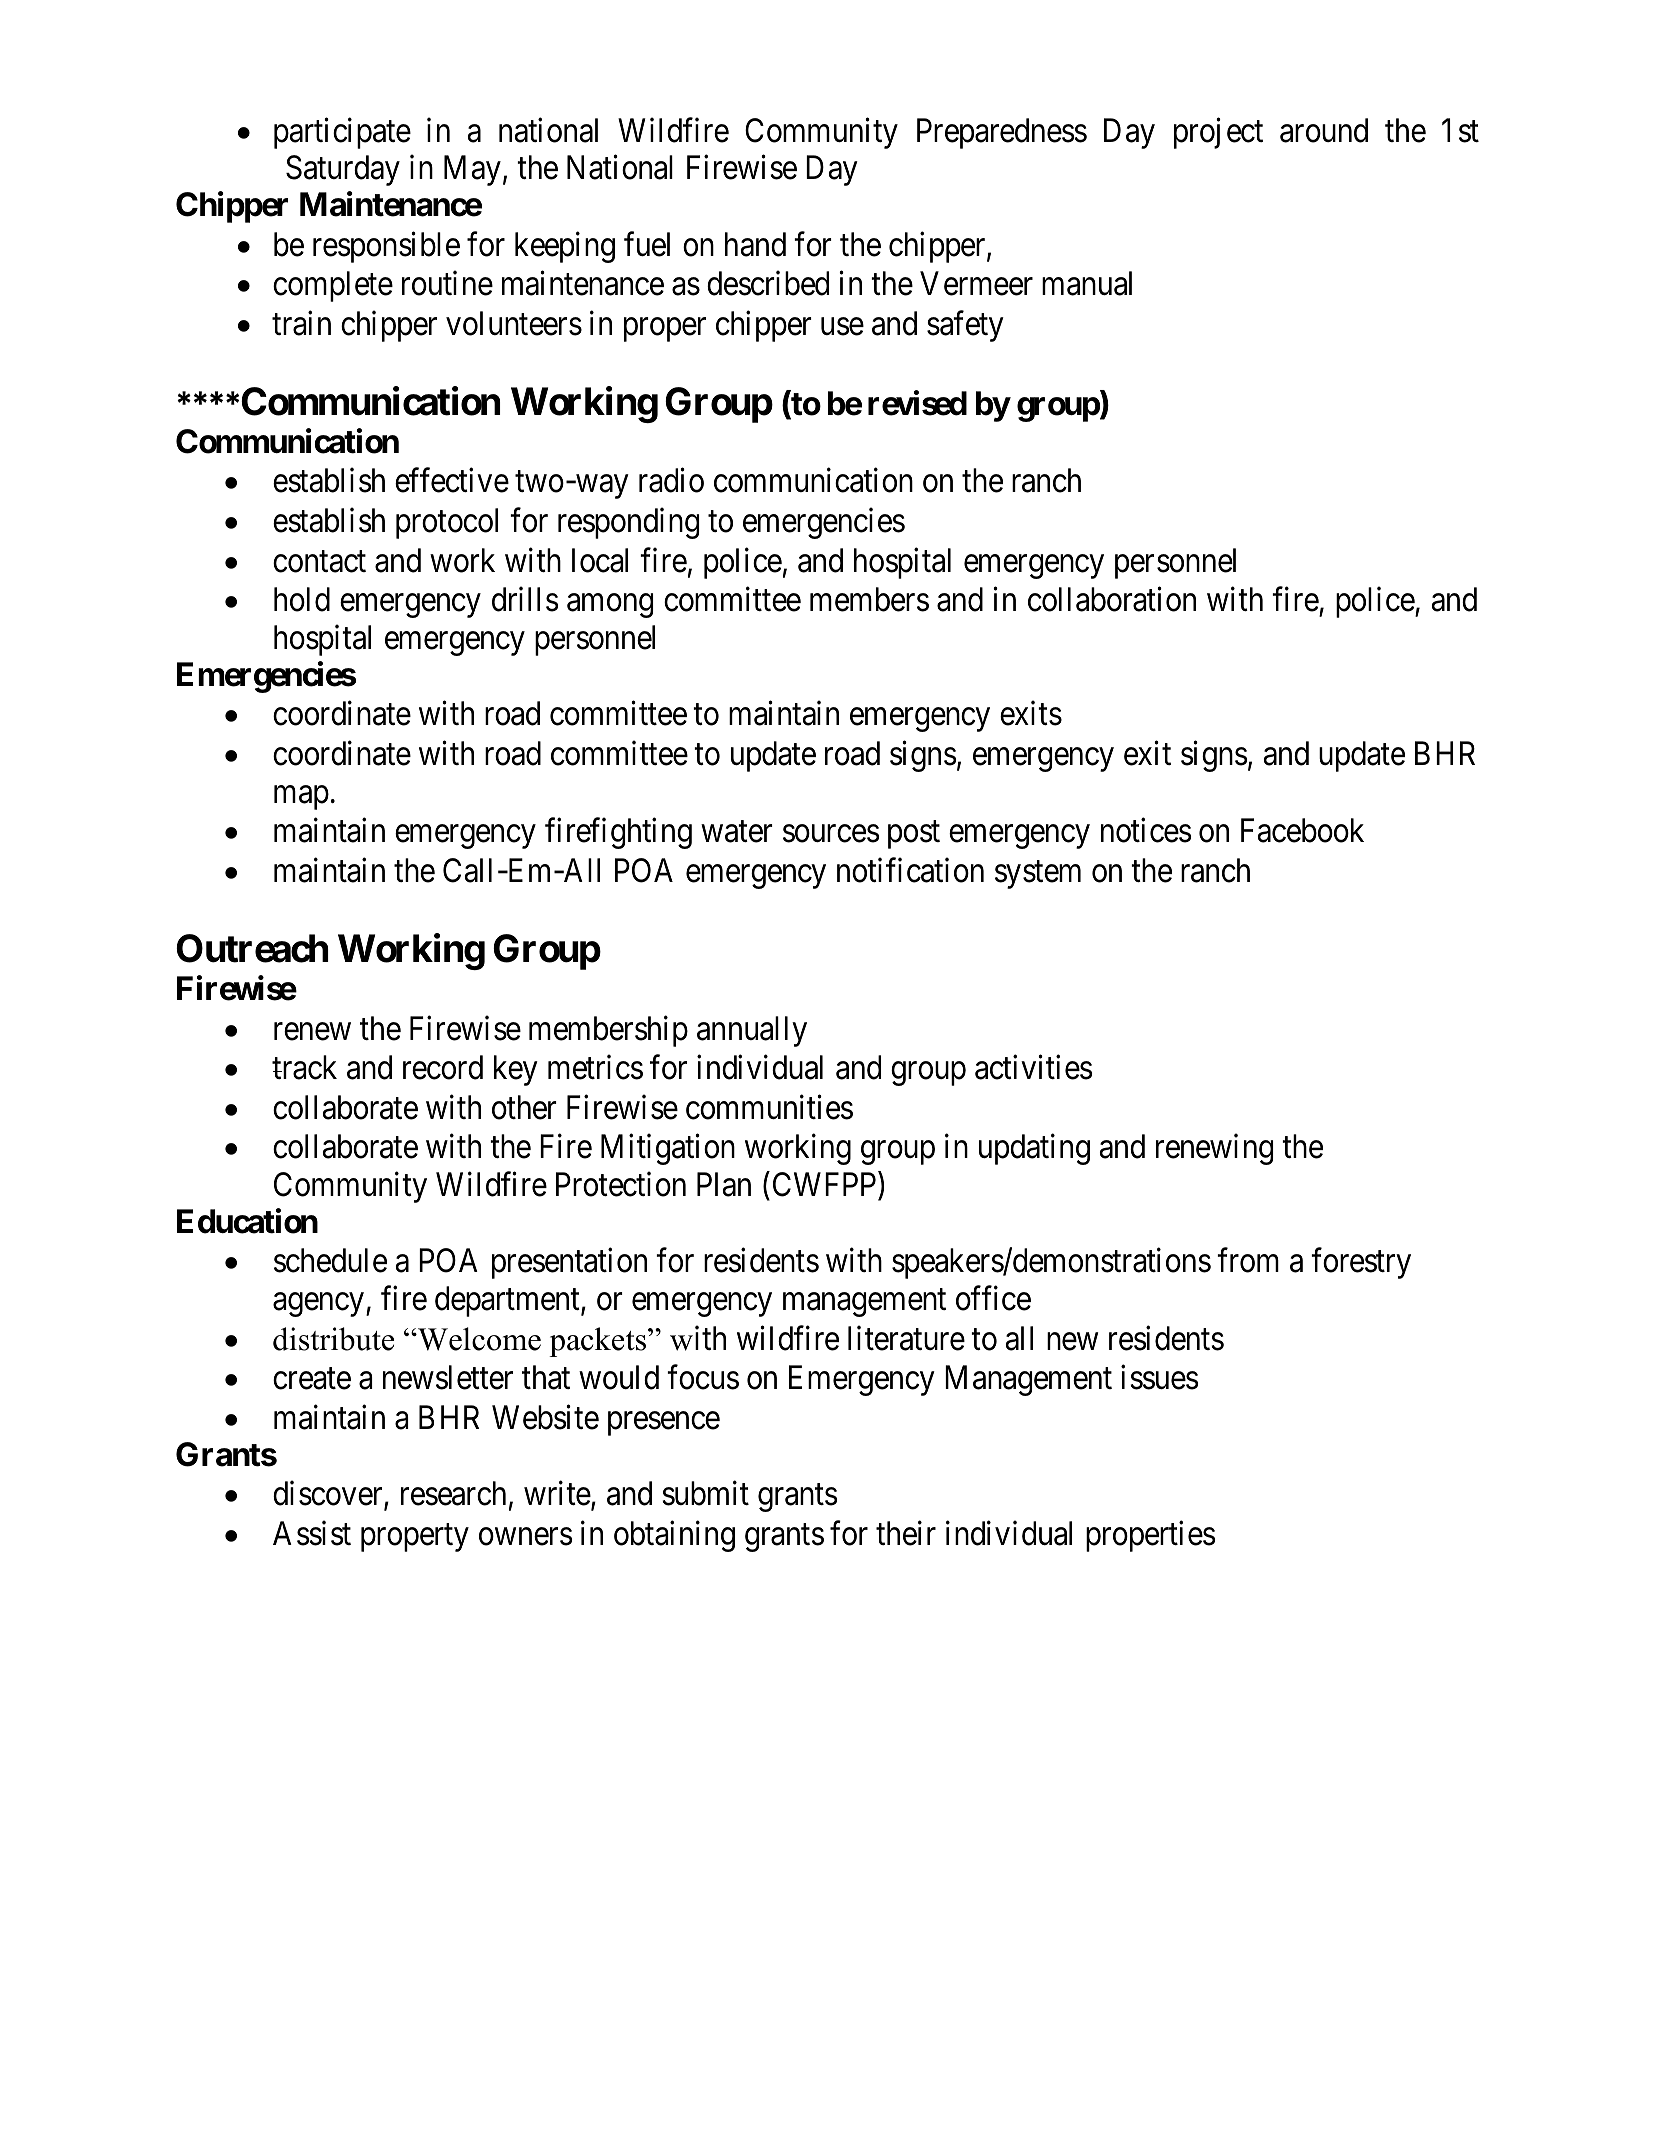 This page has height=2140, width=1654. Describe the element at coordinates (1302, 830) in the page. I see `Facebook` at that location.
